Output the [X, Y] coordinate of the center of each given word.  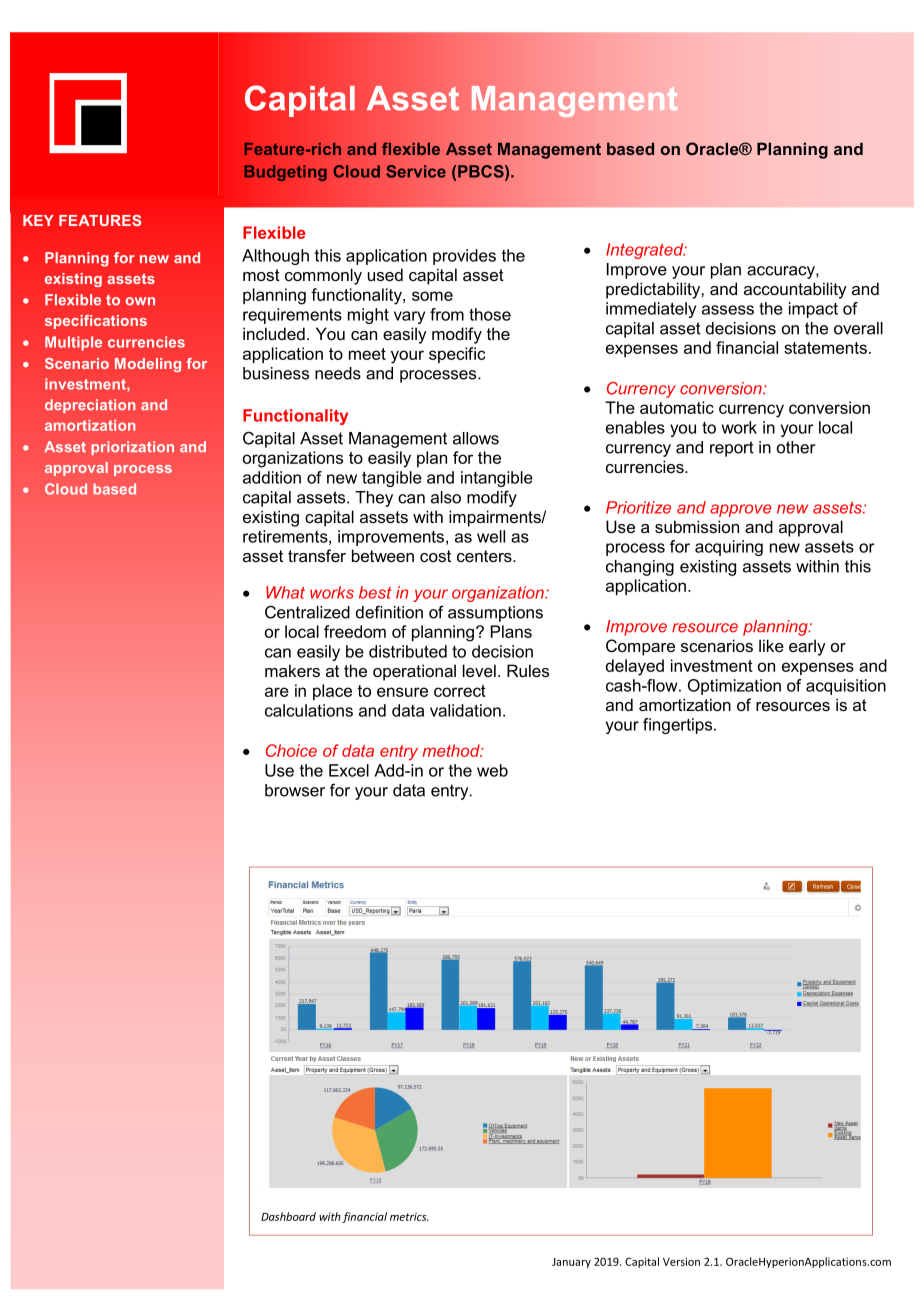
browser [295, 790]
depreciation [90, 406]
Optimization [734, 687]
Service [416, 171]
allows [476, 438]
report [732, 449]
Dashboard [288, 1216]
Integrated [646, 251]
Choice [291, 750]
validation [465, 710]
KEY [38, 220]
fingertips [679, 726]
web [492, 770]
